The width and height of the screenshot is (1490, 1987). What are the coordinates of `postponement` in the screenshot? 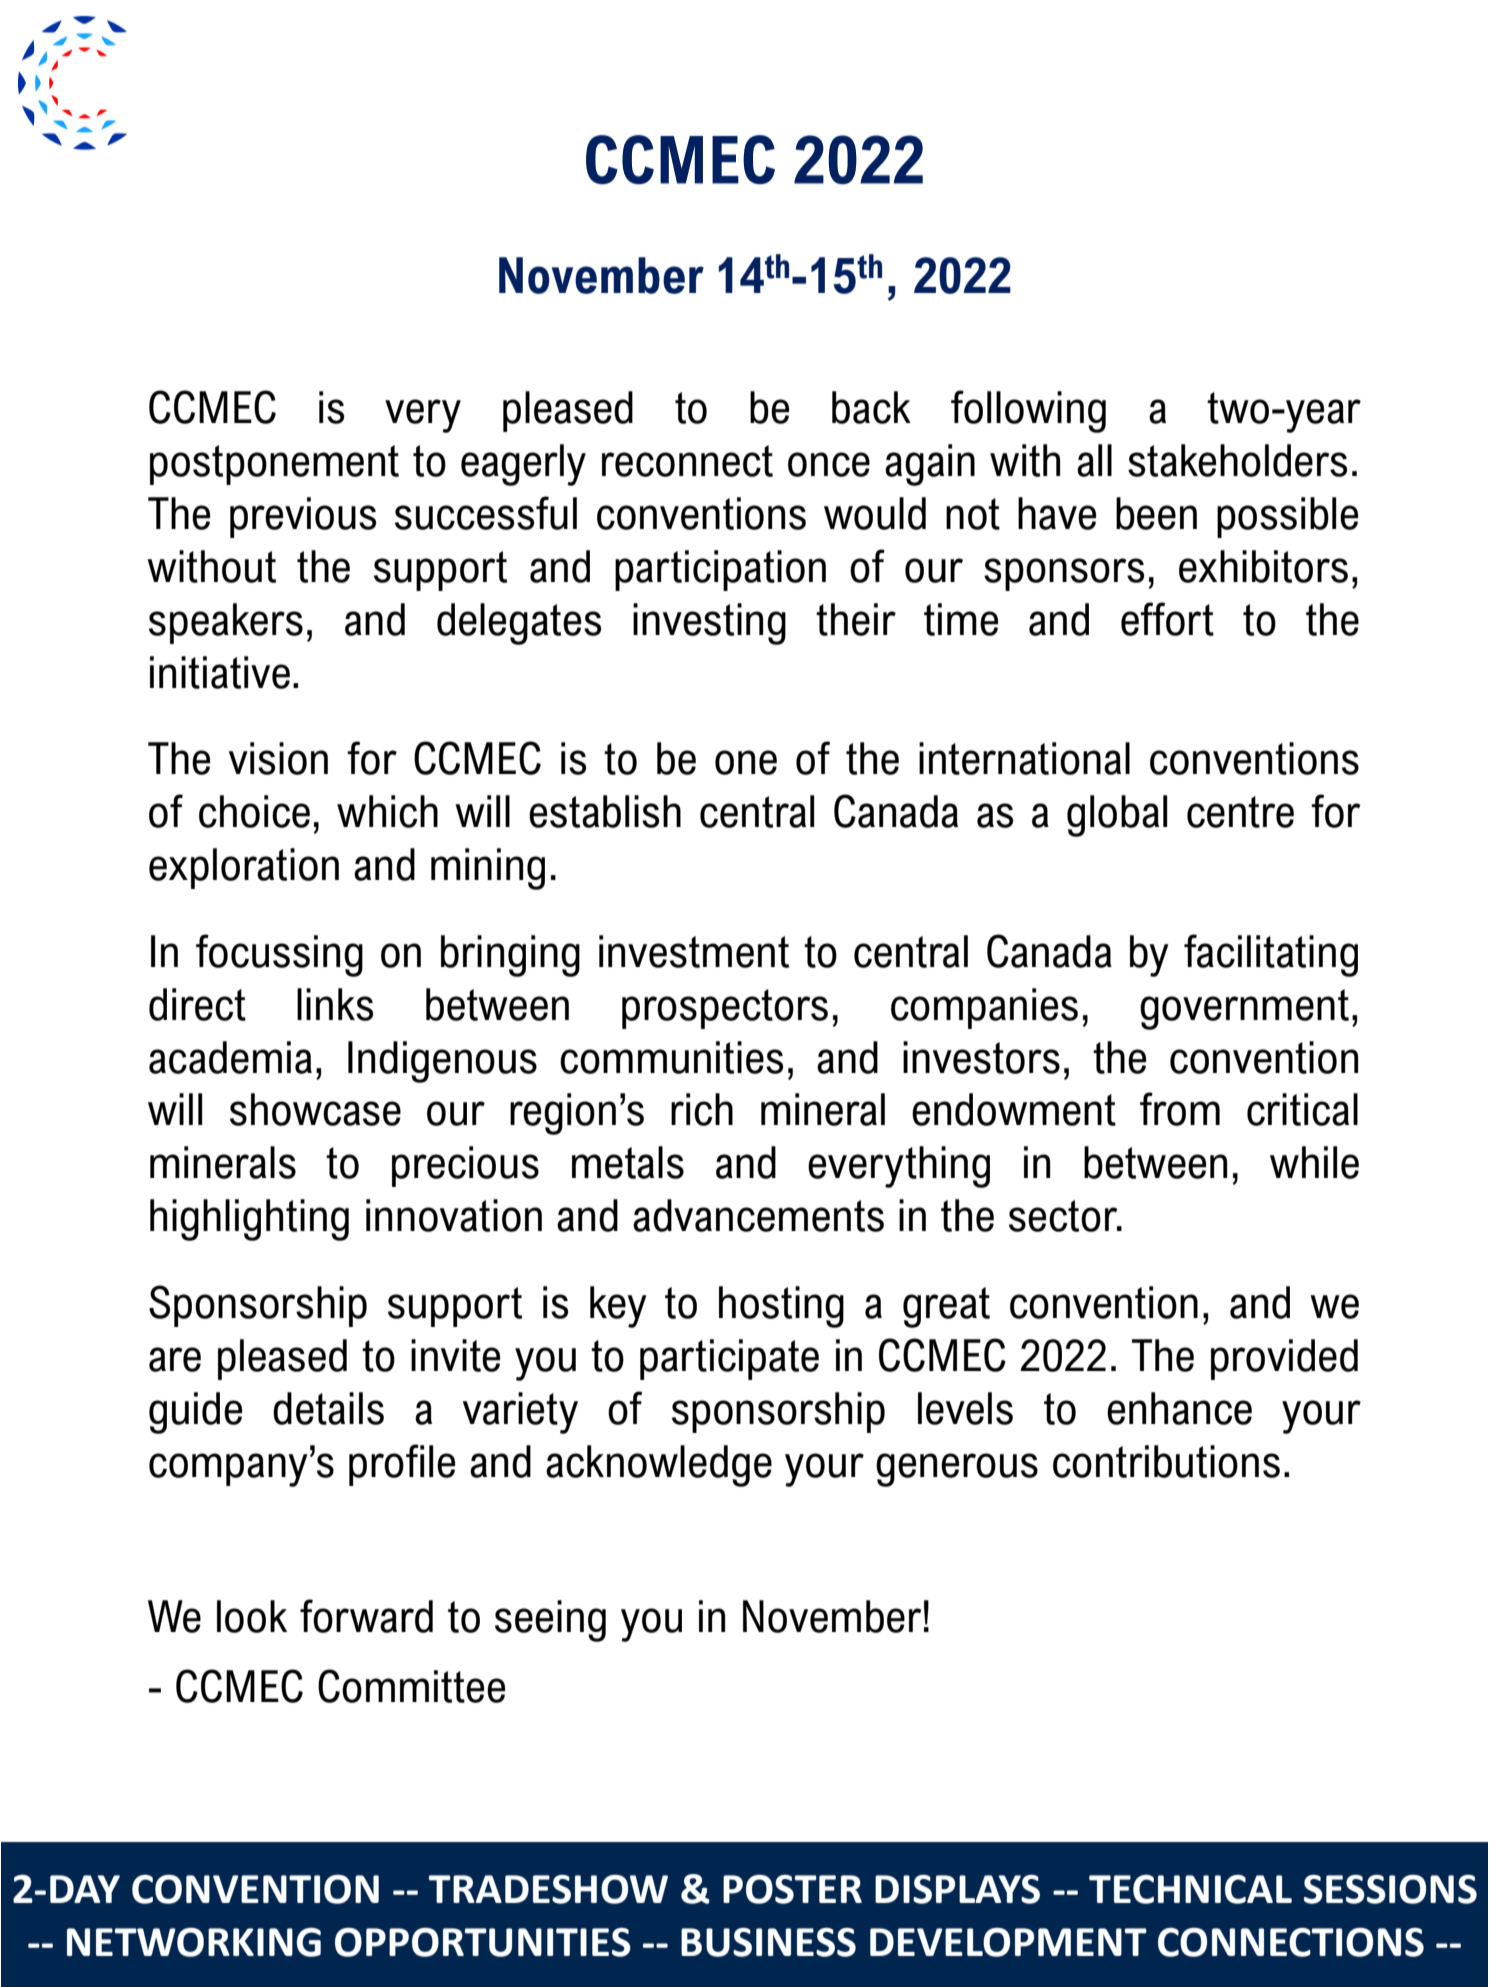 It's located at (274, 465).
